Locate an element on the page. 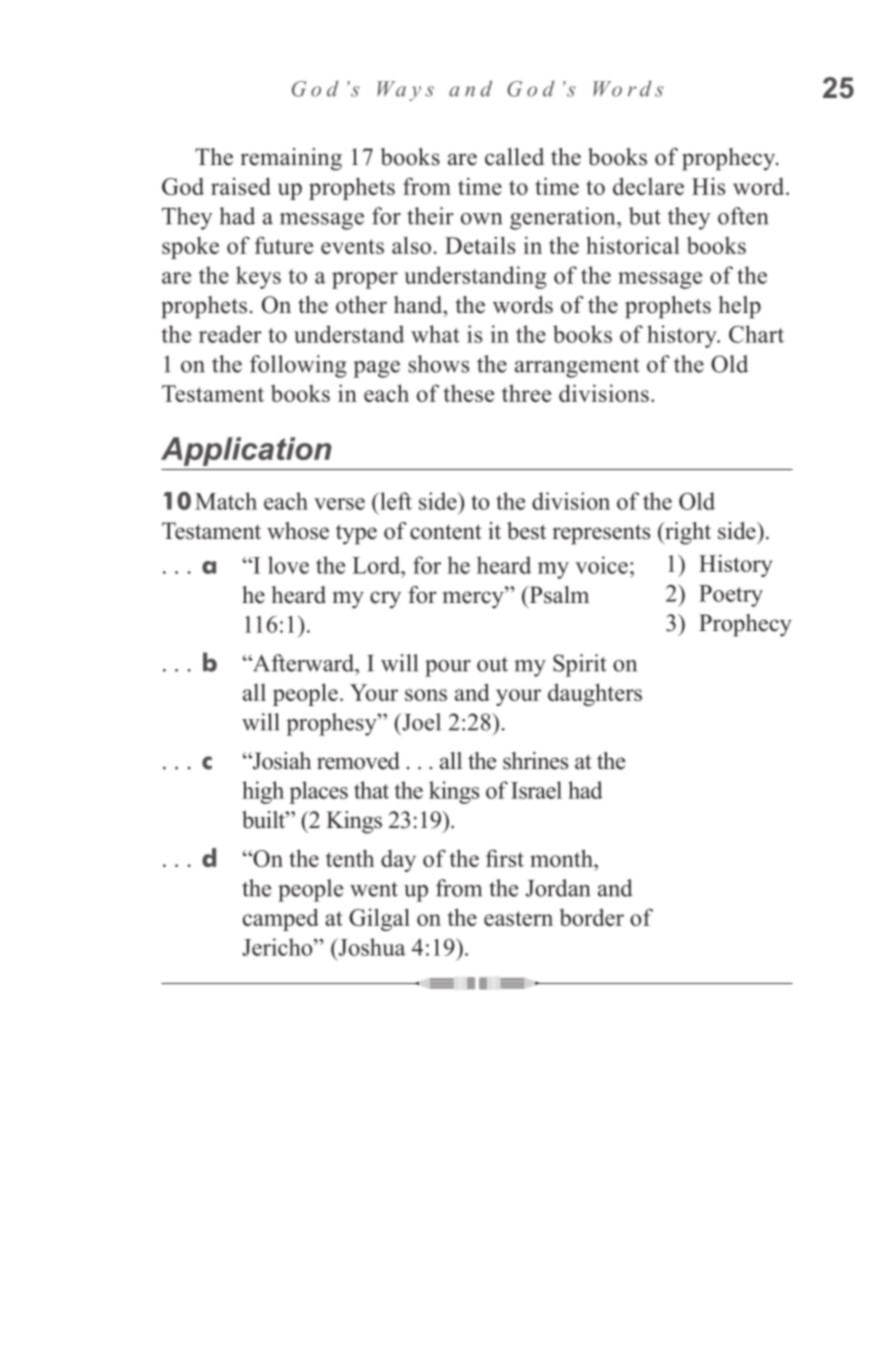  eastern is located at coordinates (518, 918).
